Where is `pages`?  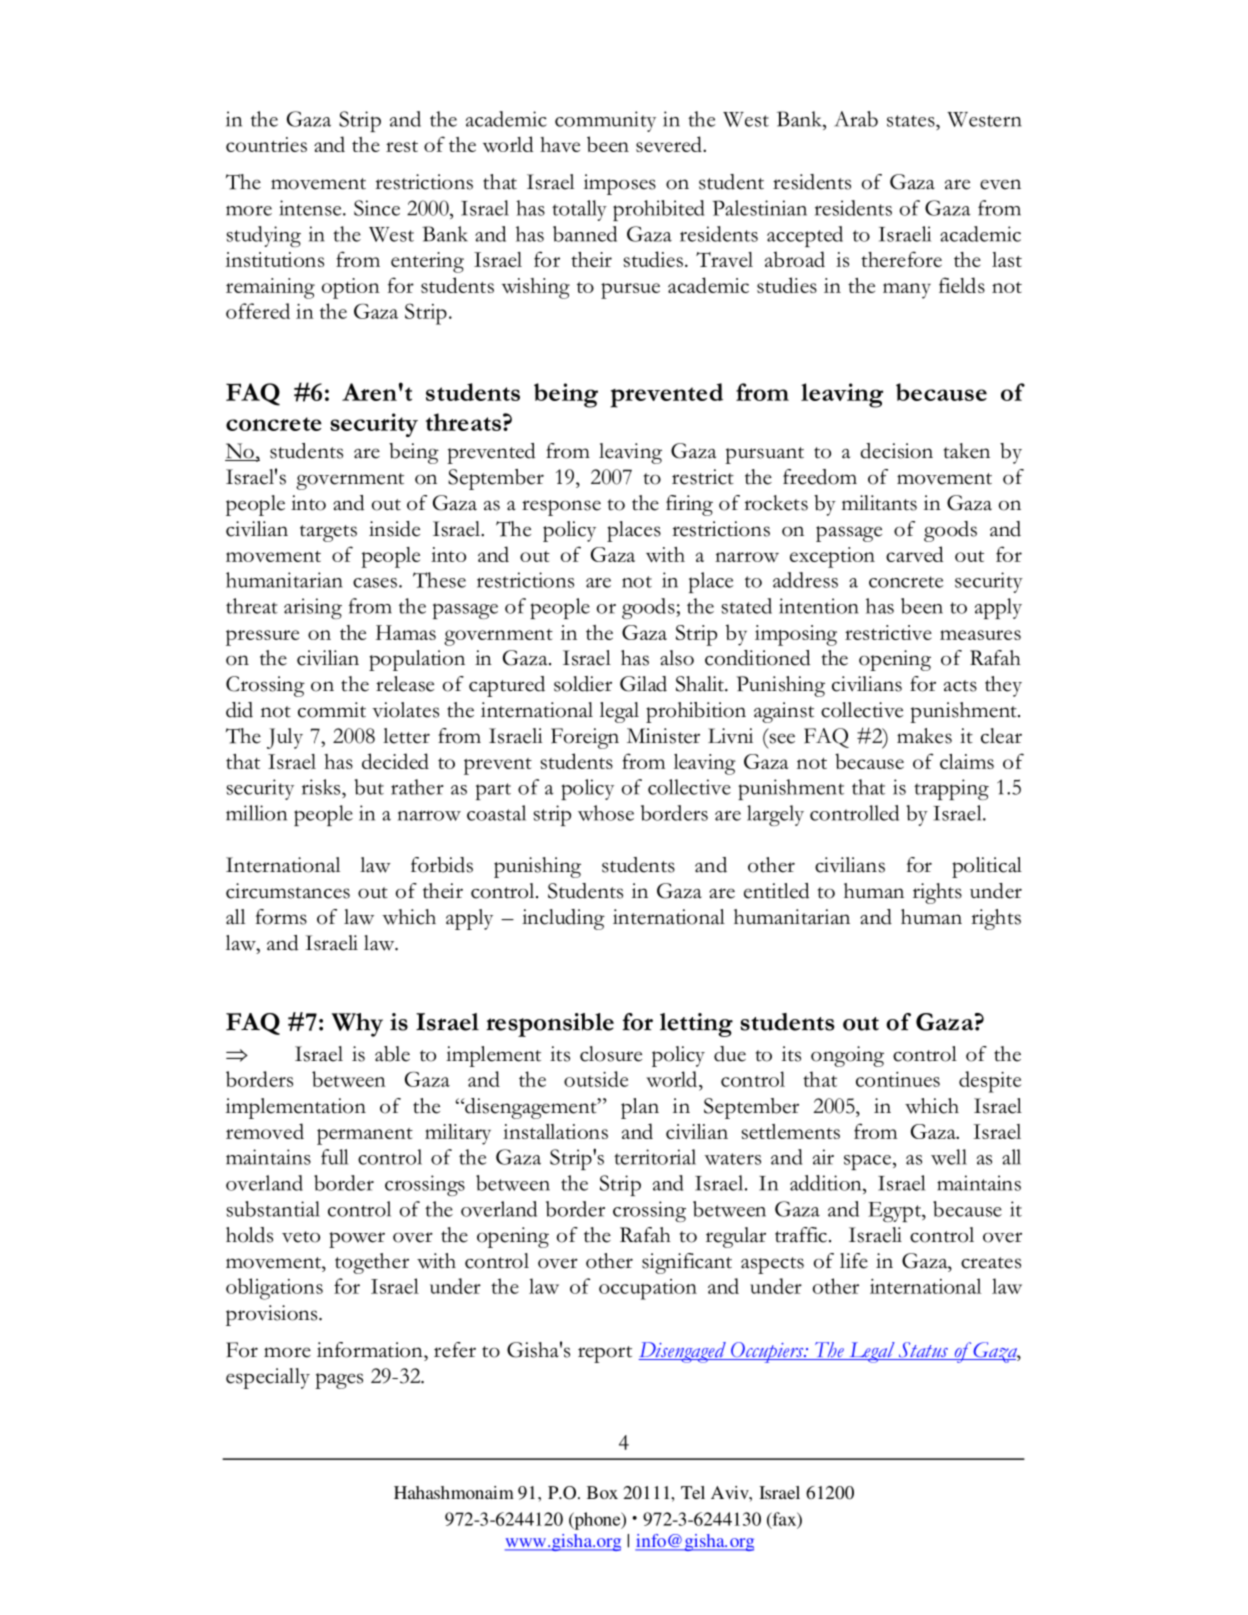
pages is located at coordinates (339, 1381).
